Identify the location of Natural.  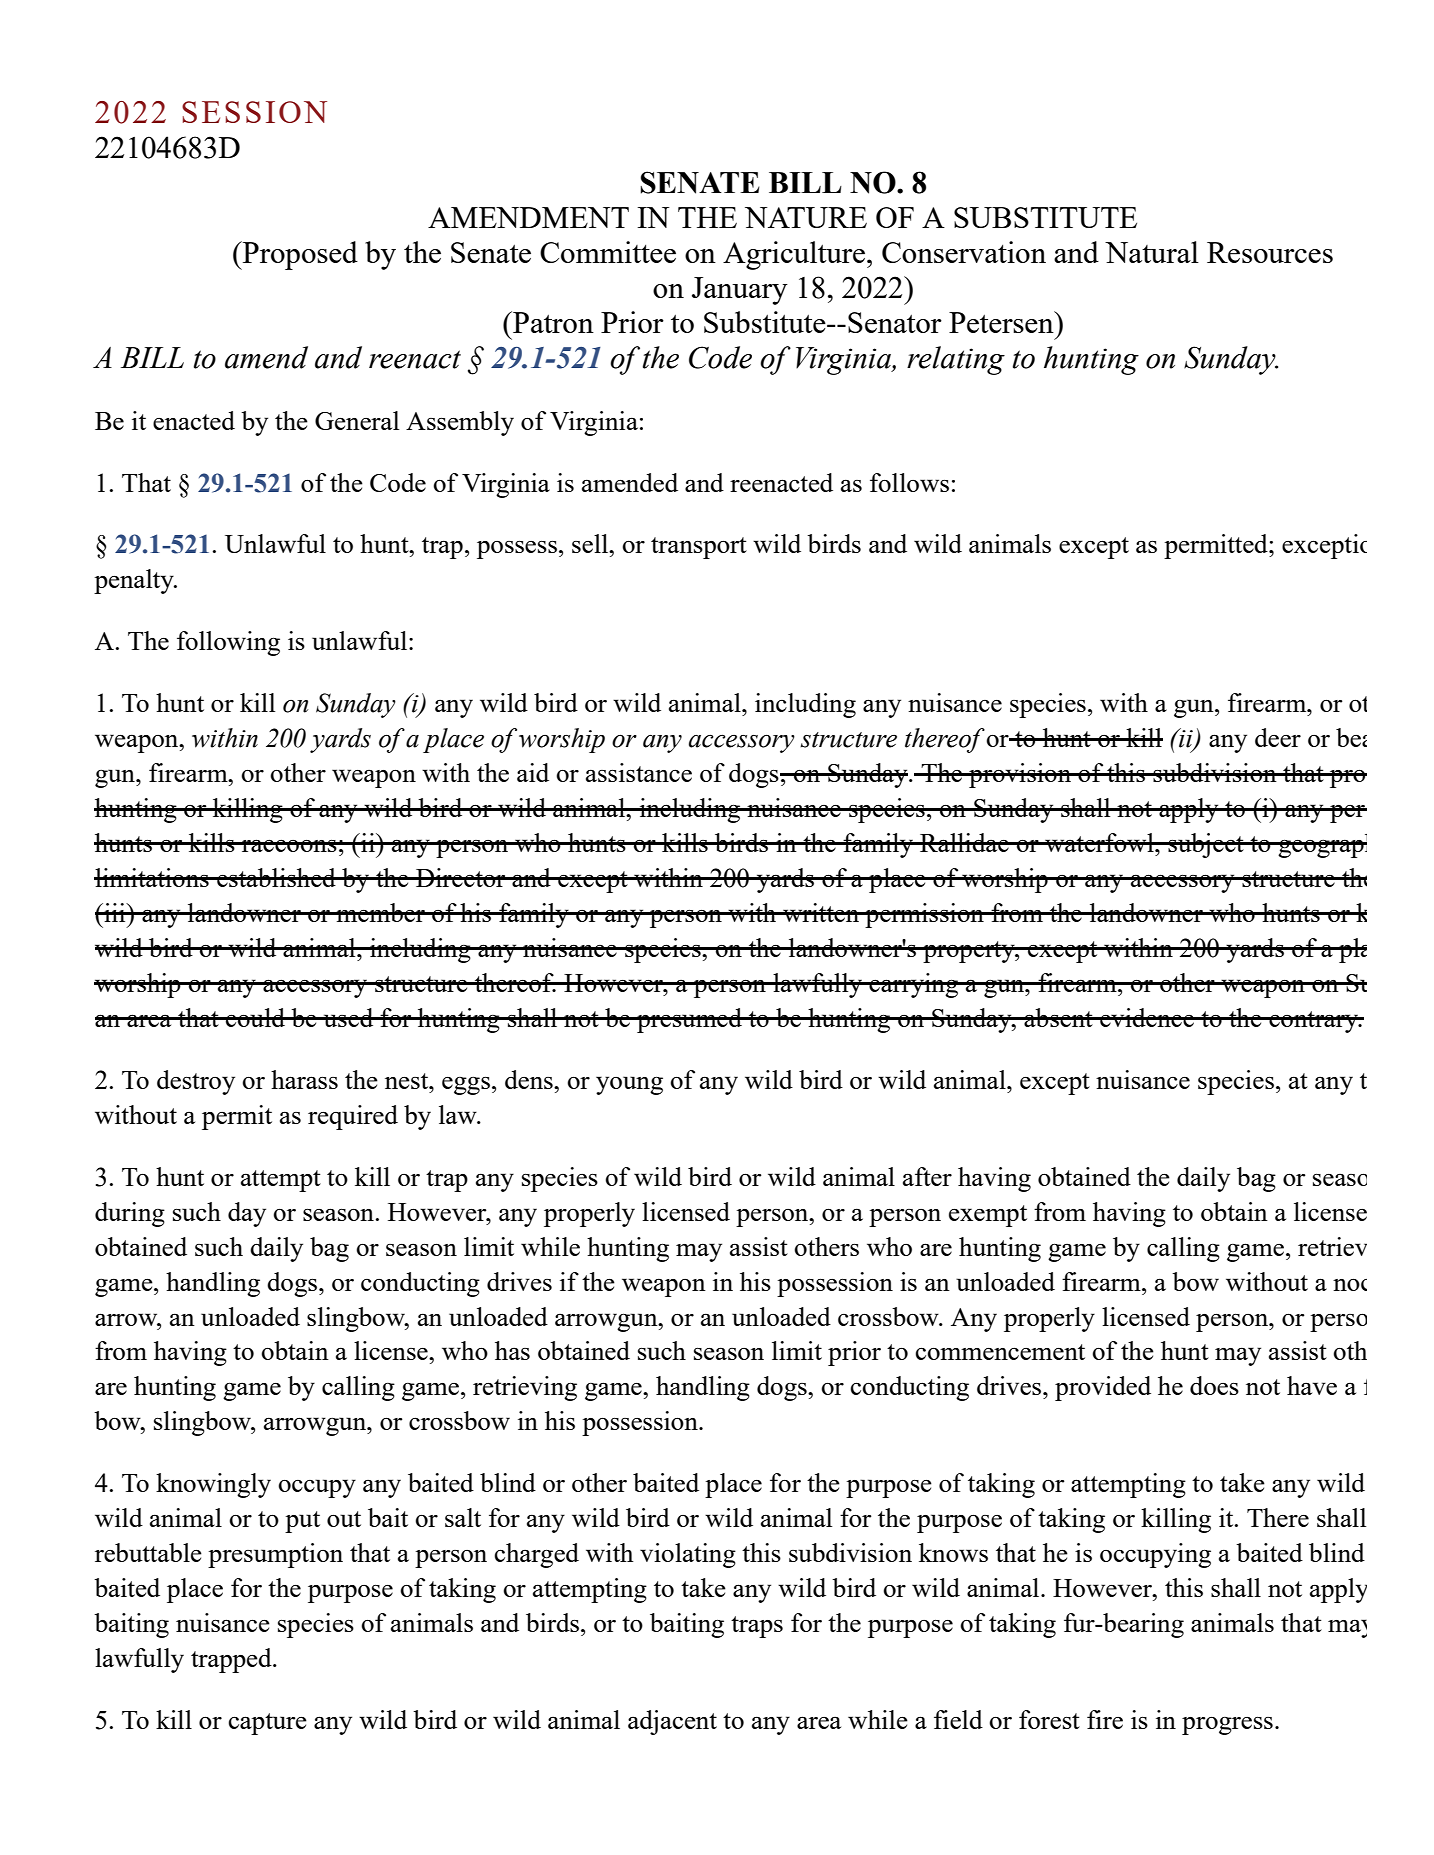
(1152, 252).
